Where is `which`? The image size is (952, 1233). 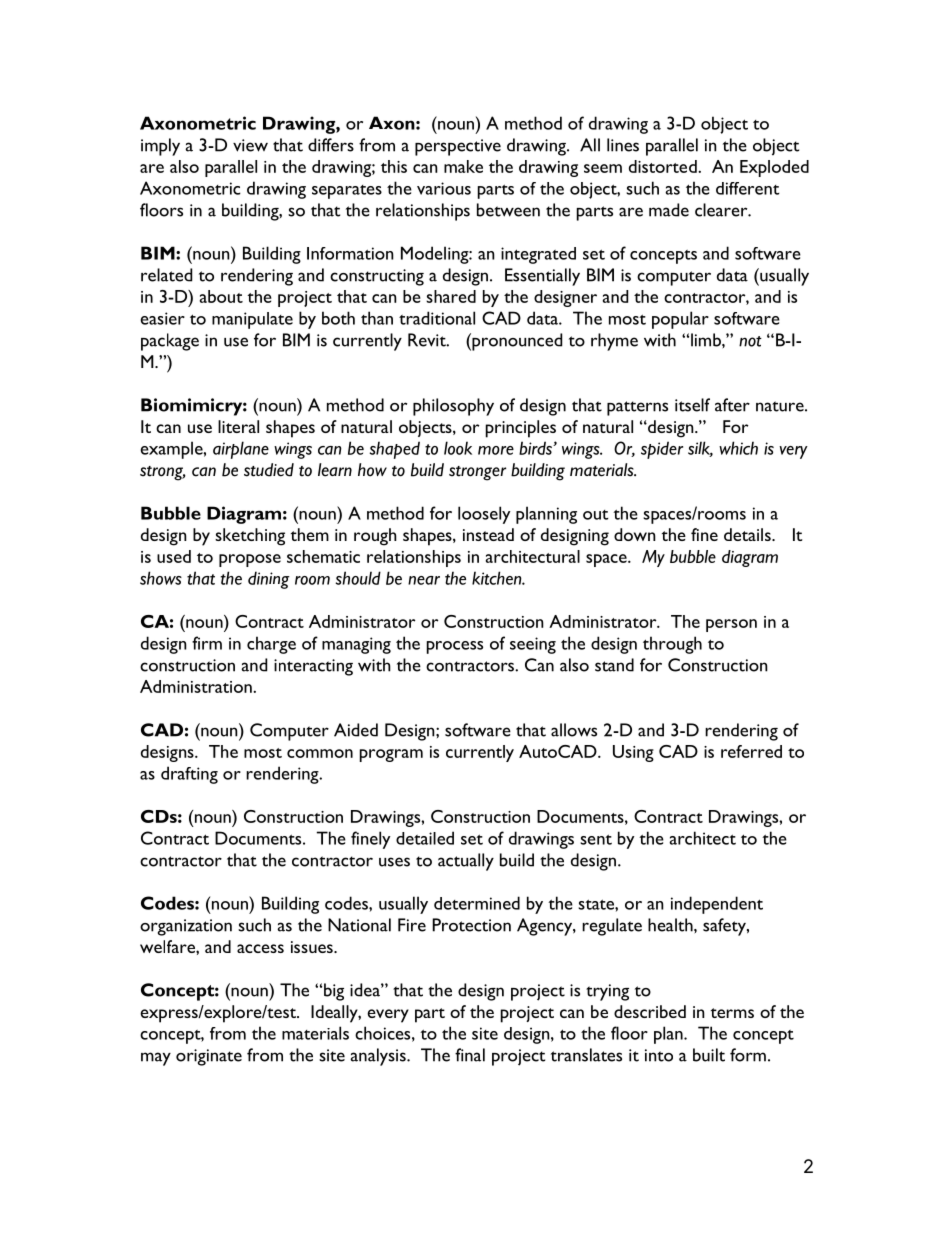 which is located at coordinates (738, 448).
